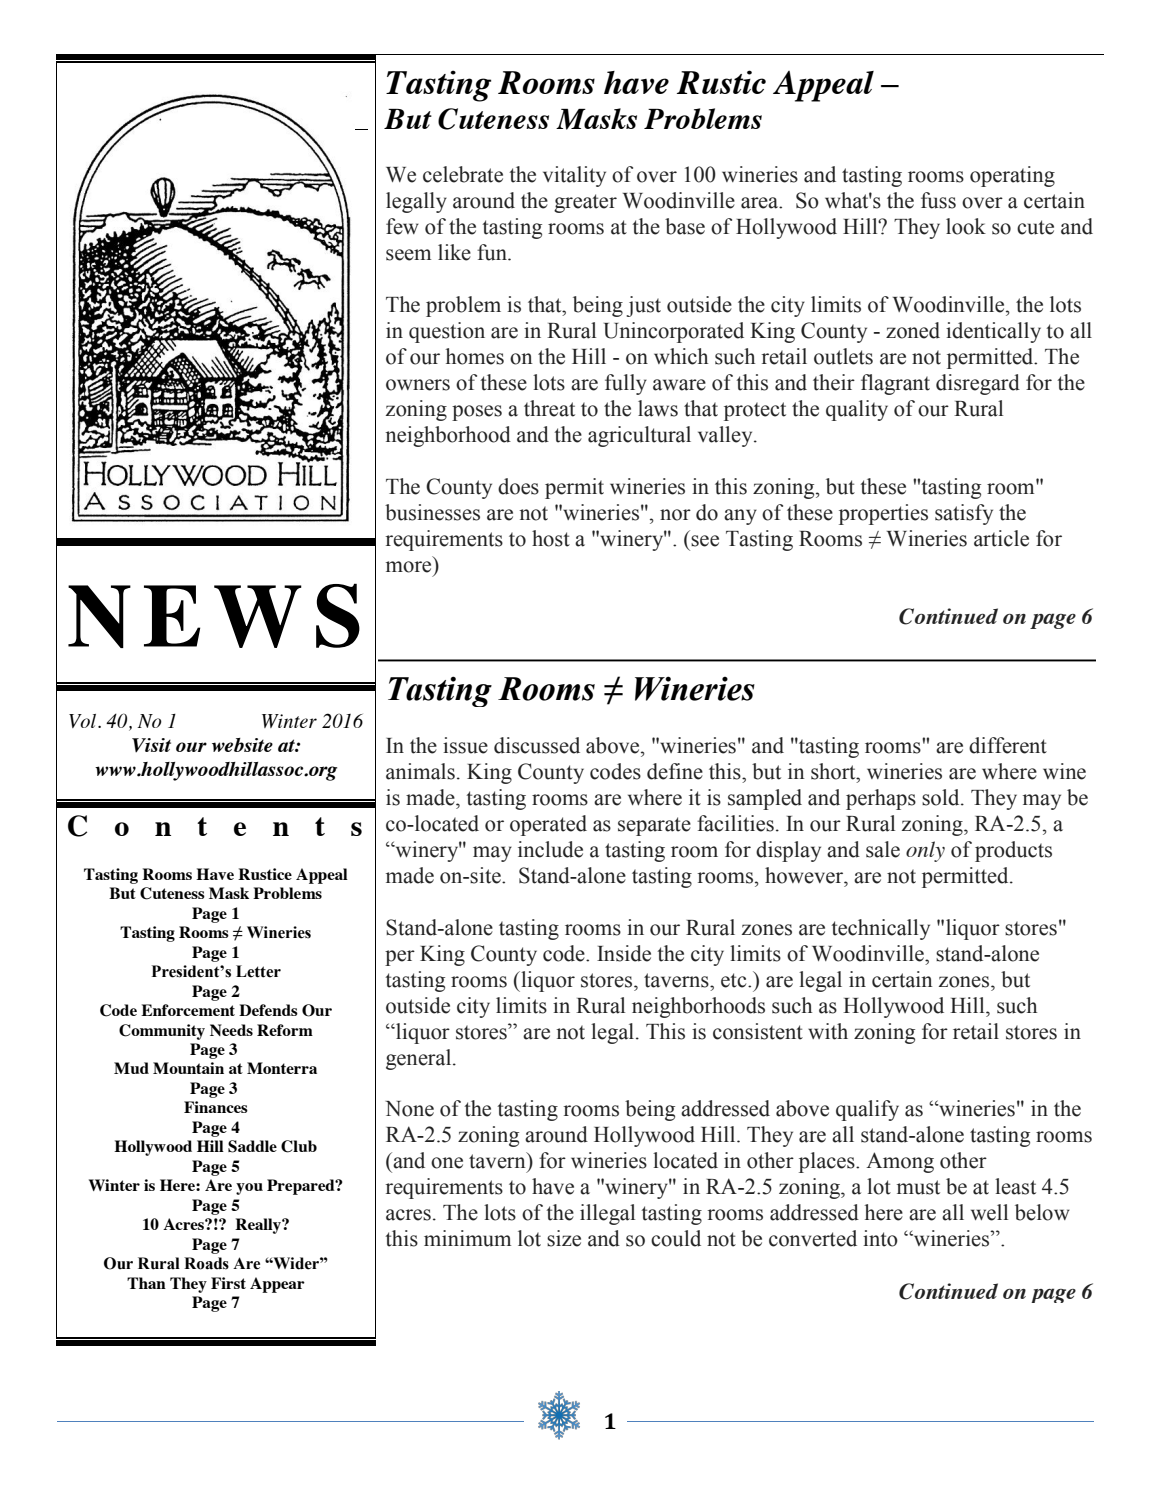  Describe the element at coordinates (880, 1238) in the document. I see `into` at that location.
